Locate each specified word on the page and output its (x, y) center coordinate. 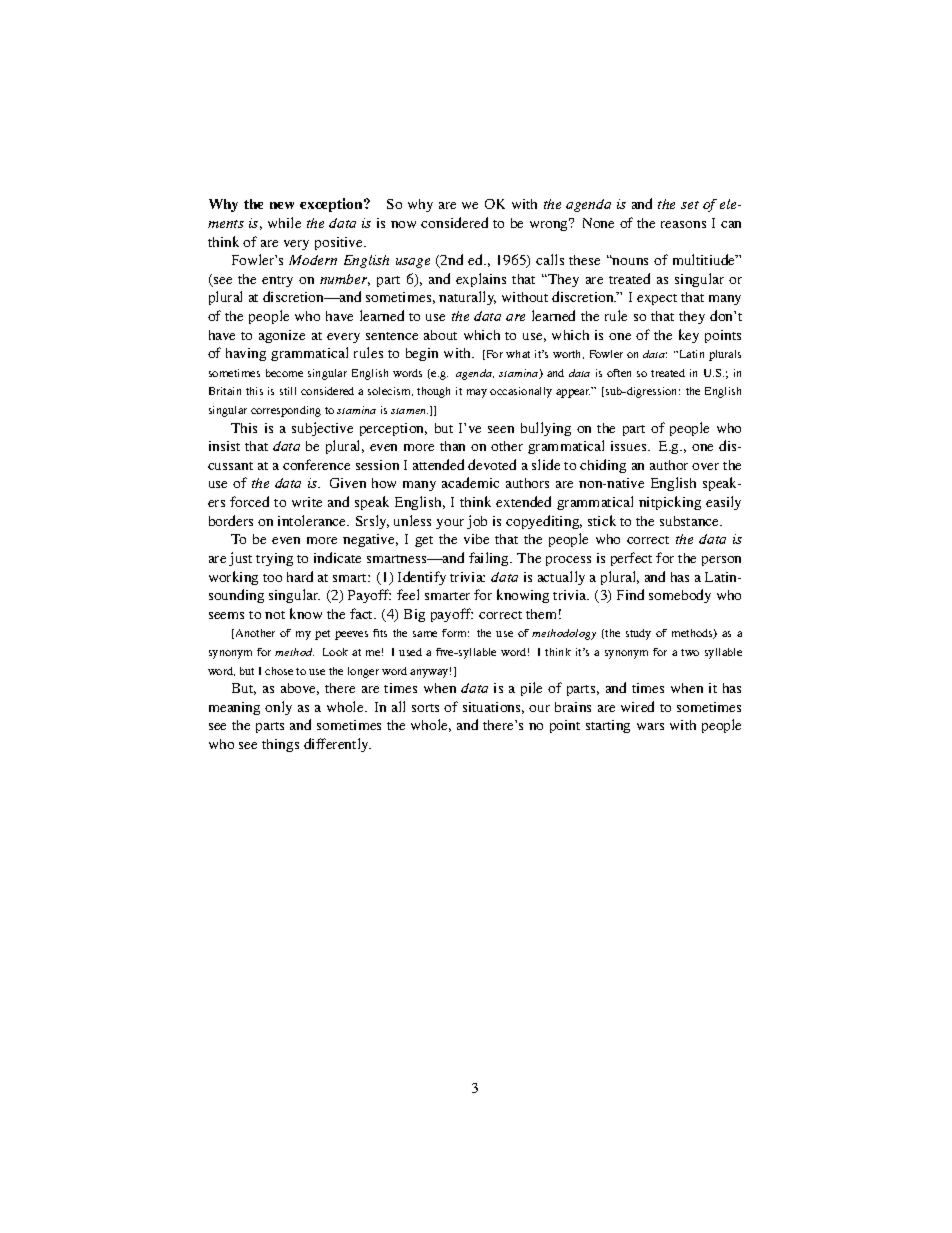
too (272, 578)
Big (414, 615)
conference (316, 464)
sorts (425, 708)
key (689, 336)
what (518, 354)
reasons (683, 224)
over (705, 466)
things (280, 745)
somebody (680, 596)
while (284, 222)
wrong (550, 225)
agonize (282, 336)
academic (470, 482)
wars (650, 726)
